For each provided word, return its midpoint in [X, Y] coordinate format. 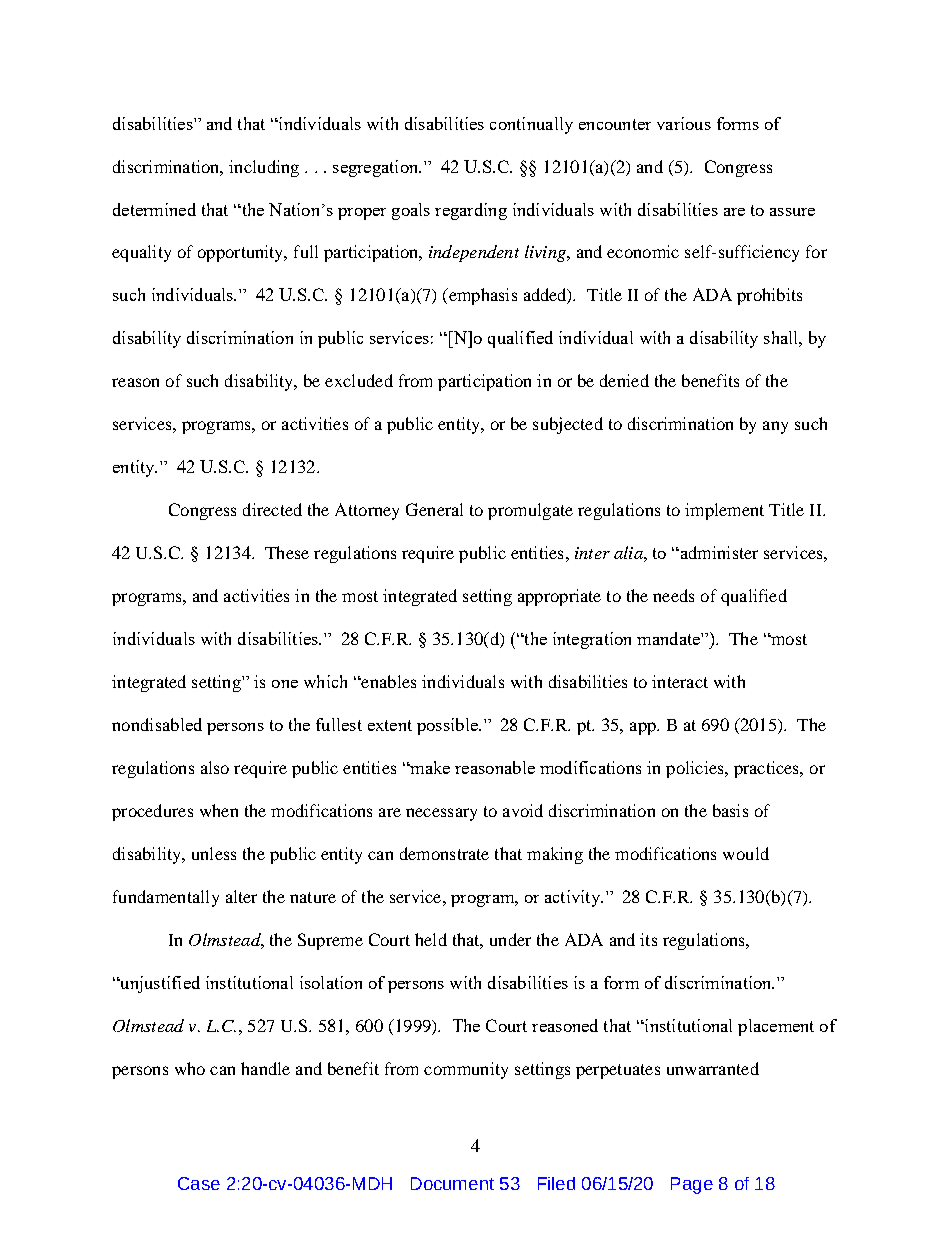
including [264, 168]
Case [199, 1183]
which [325, 681]
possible [448, 726]
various [684, 123]
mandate [669, 638]
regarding [471, 211]
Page [692, 1185]
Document [452, 1183]
